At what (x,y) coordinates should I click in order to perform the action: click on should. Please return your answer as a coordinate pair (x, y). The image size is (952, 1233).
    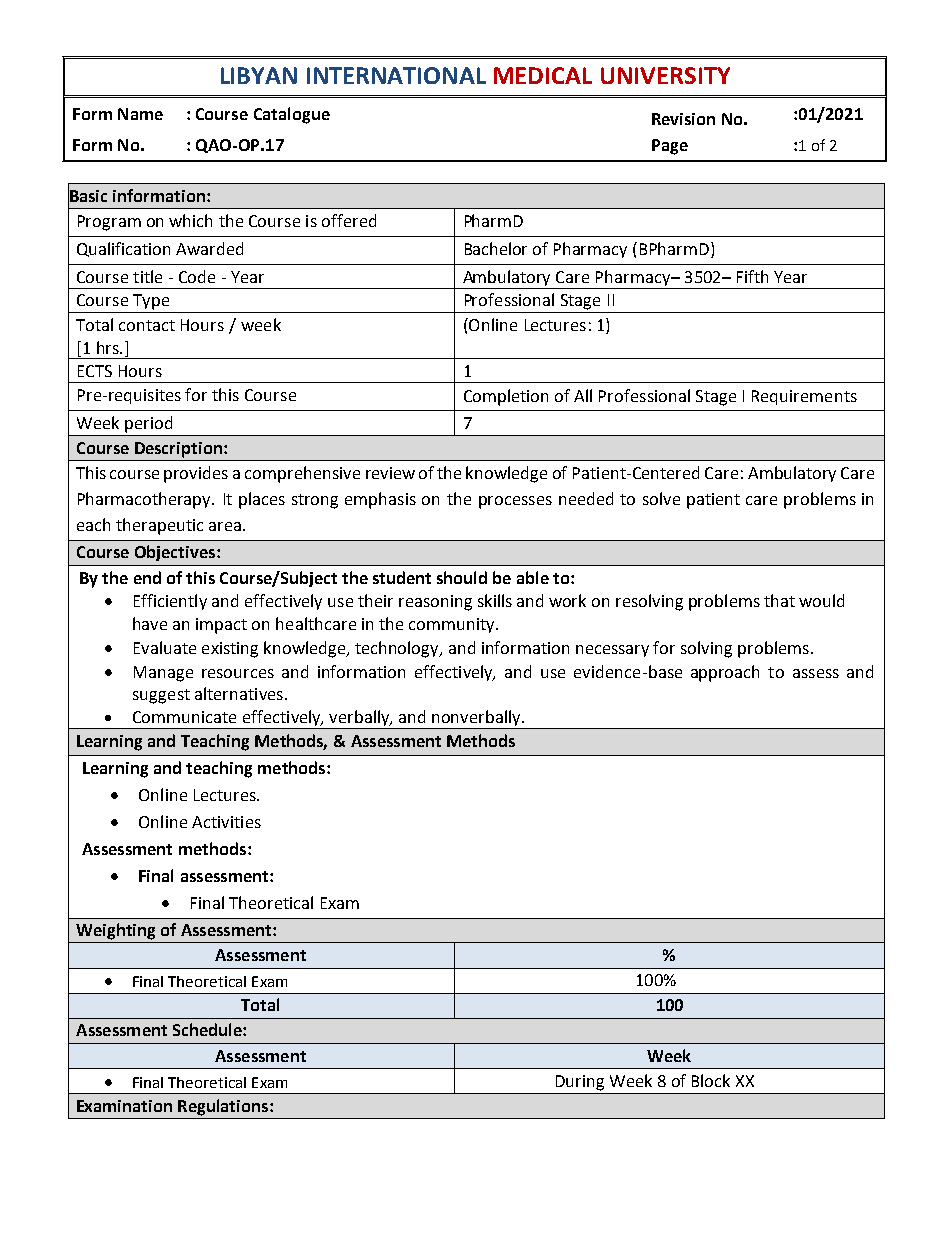
    Looking at the image, I should click on (462, 577).
